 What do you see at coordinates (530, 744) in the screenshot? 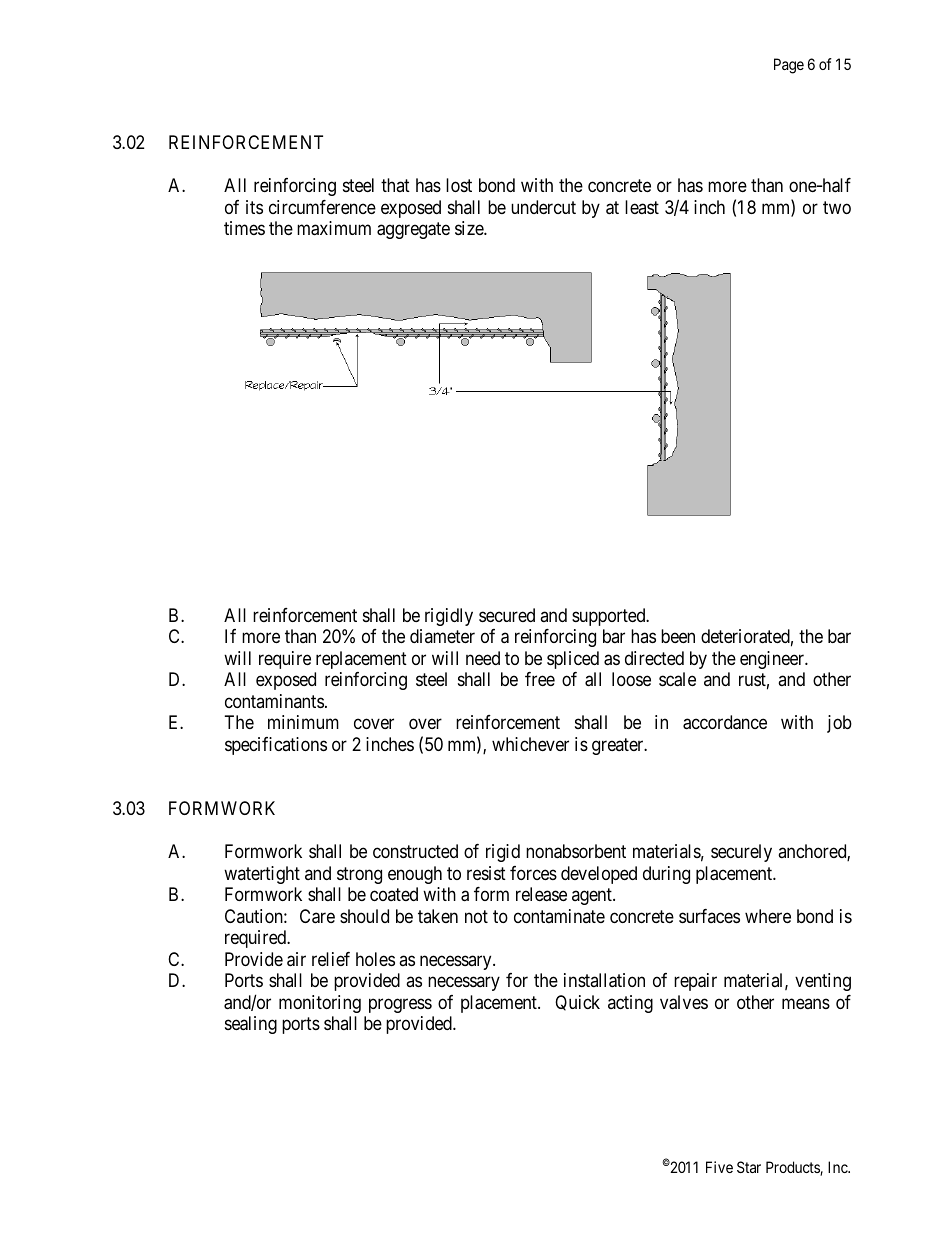
I see `whichever` at bounding box center [530, 744].
